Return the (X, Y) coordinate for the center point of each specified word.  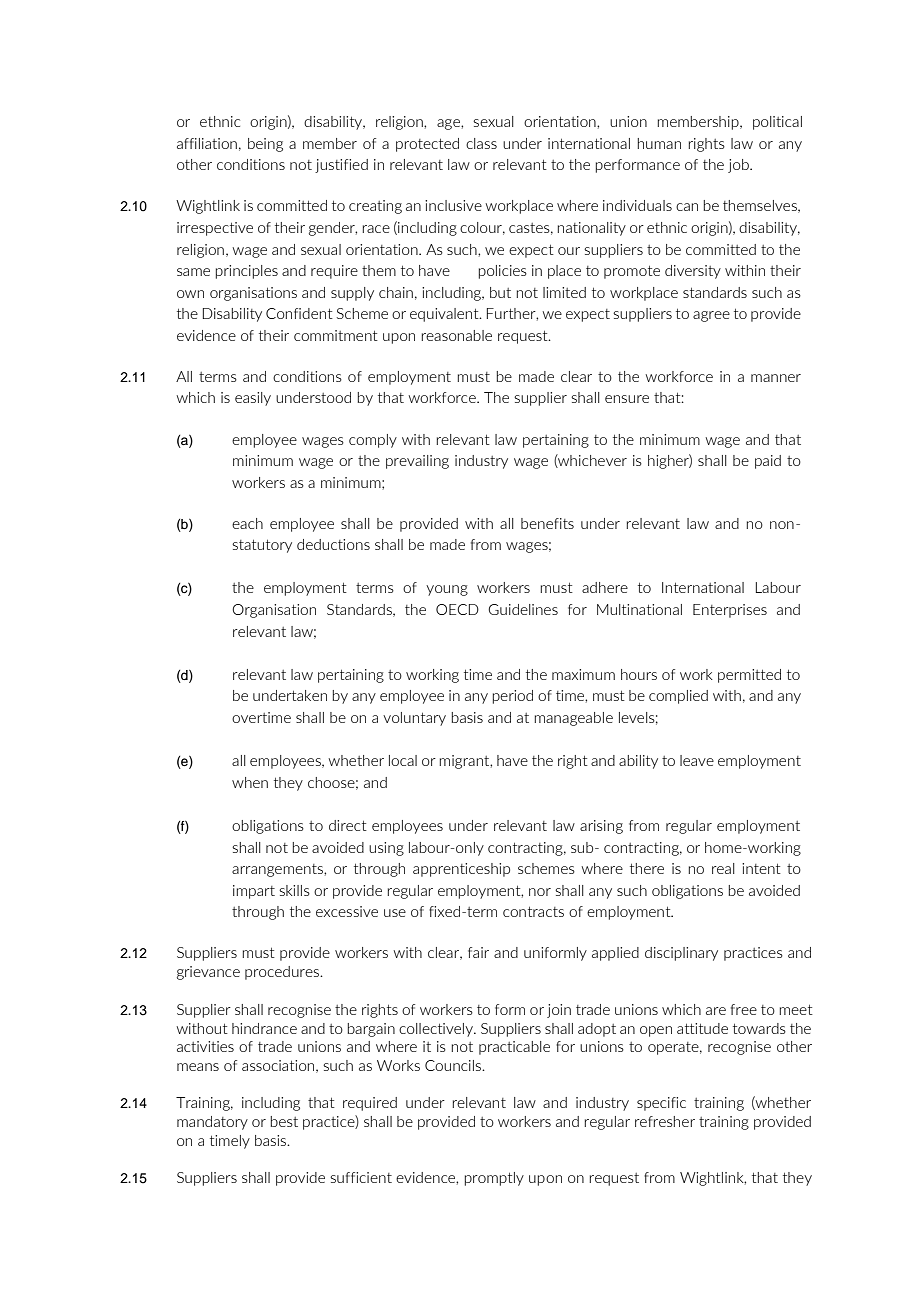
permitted (749, 676)
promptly (494, 1179)
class (481, 143)
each (247, 523)
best (284, 1121)
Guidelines (523, 609)
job (739, 166)
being (265, 145)
